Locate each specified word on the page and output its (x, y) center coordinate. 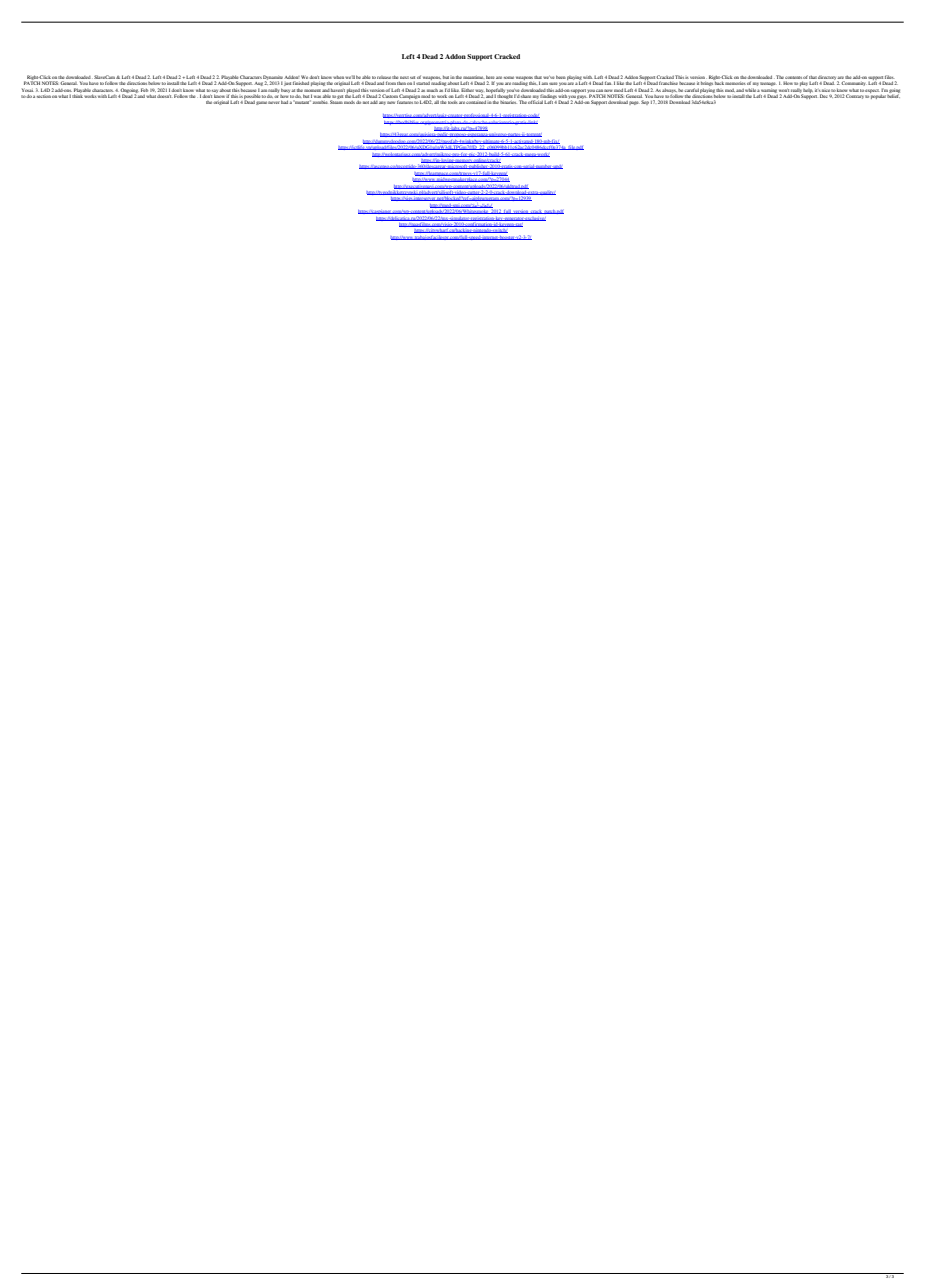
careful (692, 90)
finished (301, 83)
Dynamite (273, 78)
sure (553, 83)
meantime (473, 77)
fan (608, 83)
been (561, 77)
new (391, 102)
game (261, 103)
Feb (144, 90)
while (750, 90)
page (634, 103)
